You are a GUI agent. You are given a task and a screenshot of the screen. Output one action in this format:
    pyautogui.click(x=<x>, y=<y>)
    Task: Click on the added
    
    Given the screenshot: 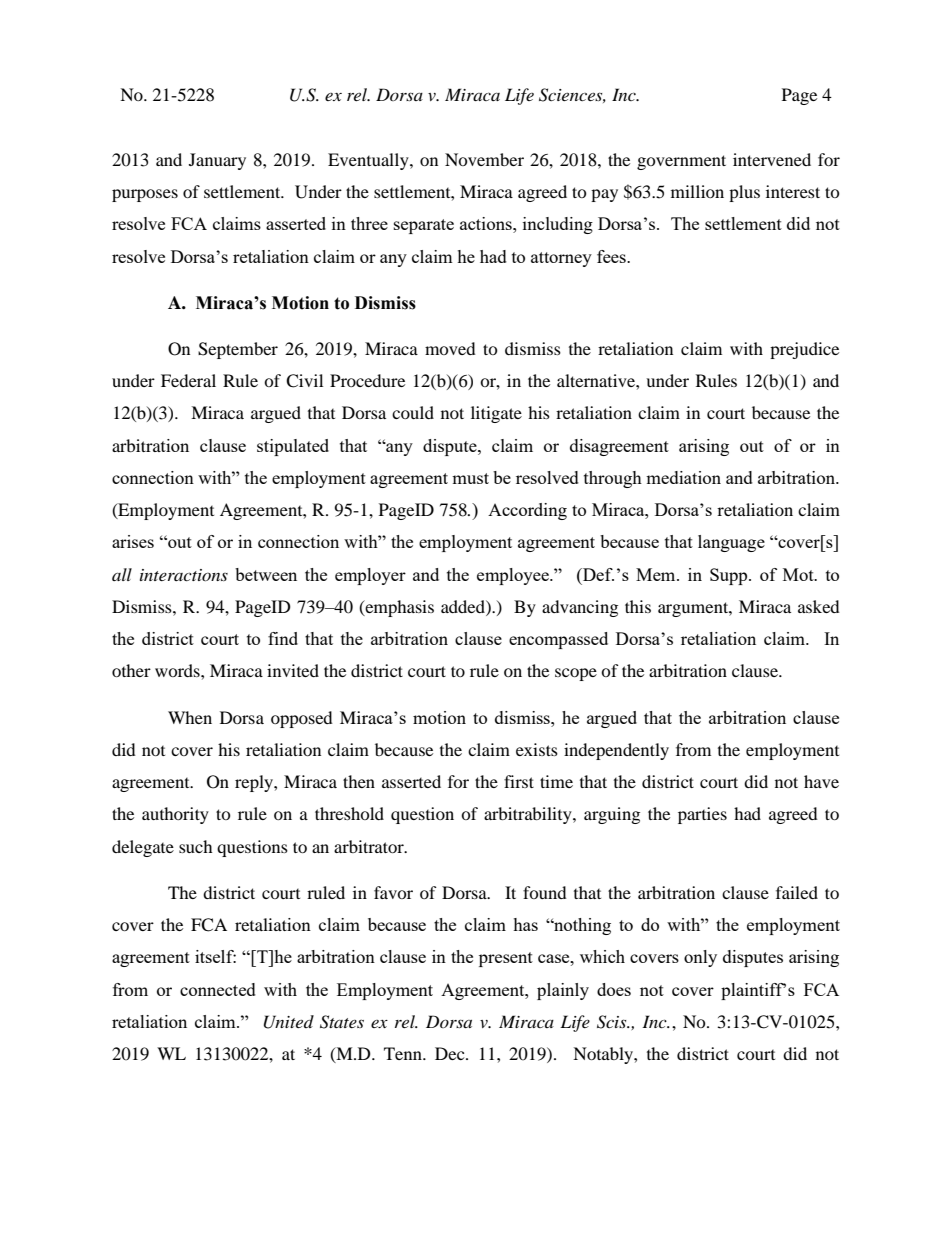 What is the action you would take?
    pyautogui.click(x=464, y=606)
